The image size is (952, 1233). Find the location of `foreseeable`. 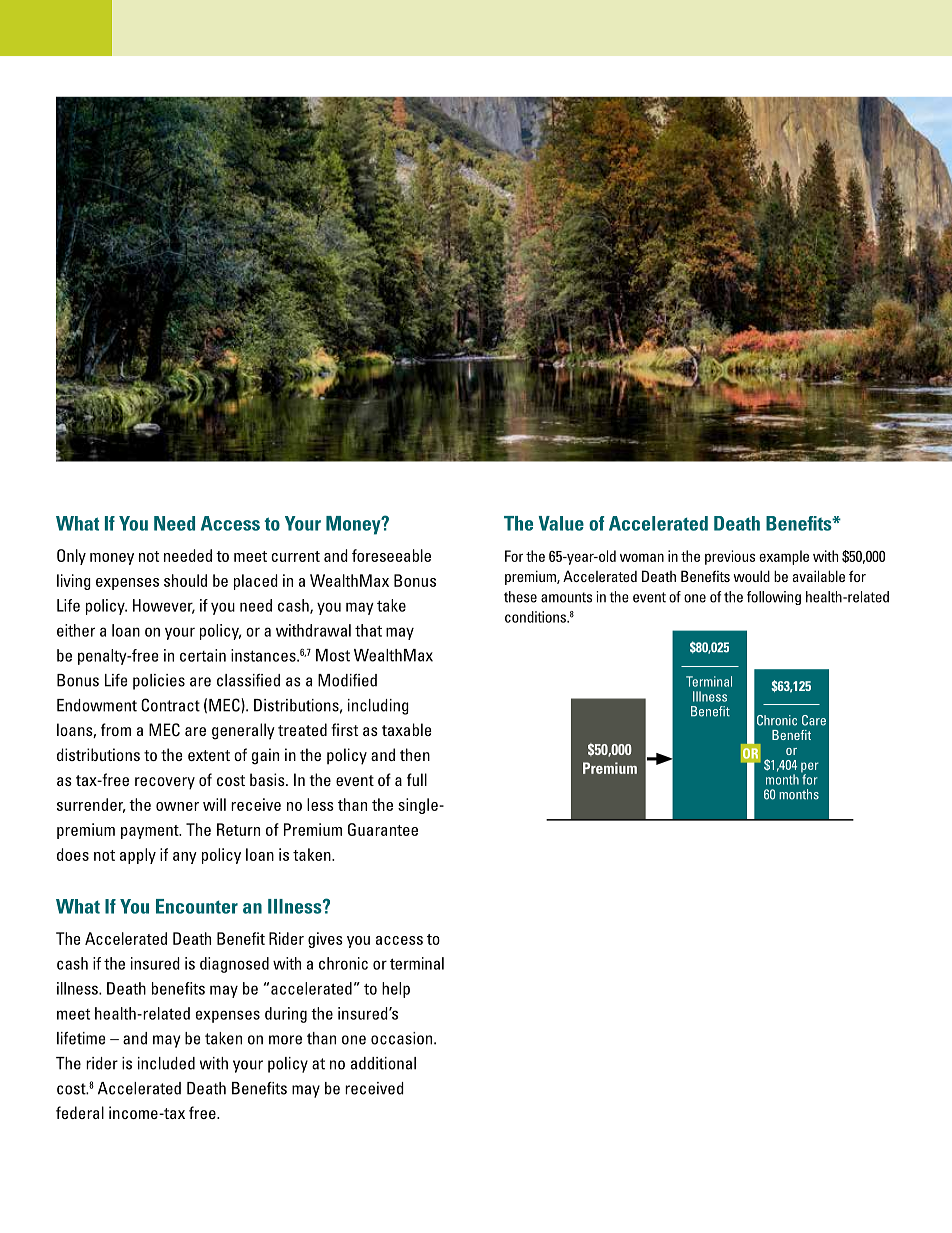

foreseeable is located at coordinates (391, 555).
